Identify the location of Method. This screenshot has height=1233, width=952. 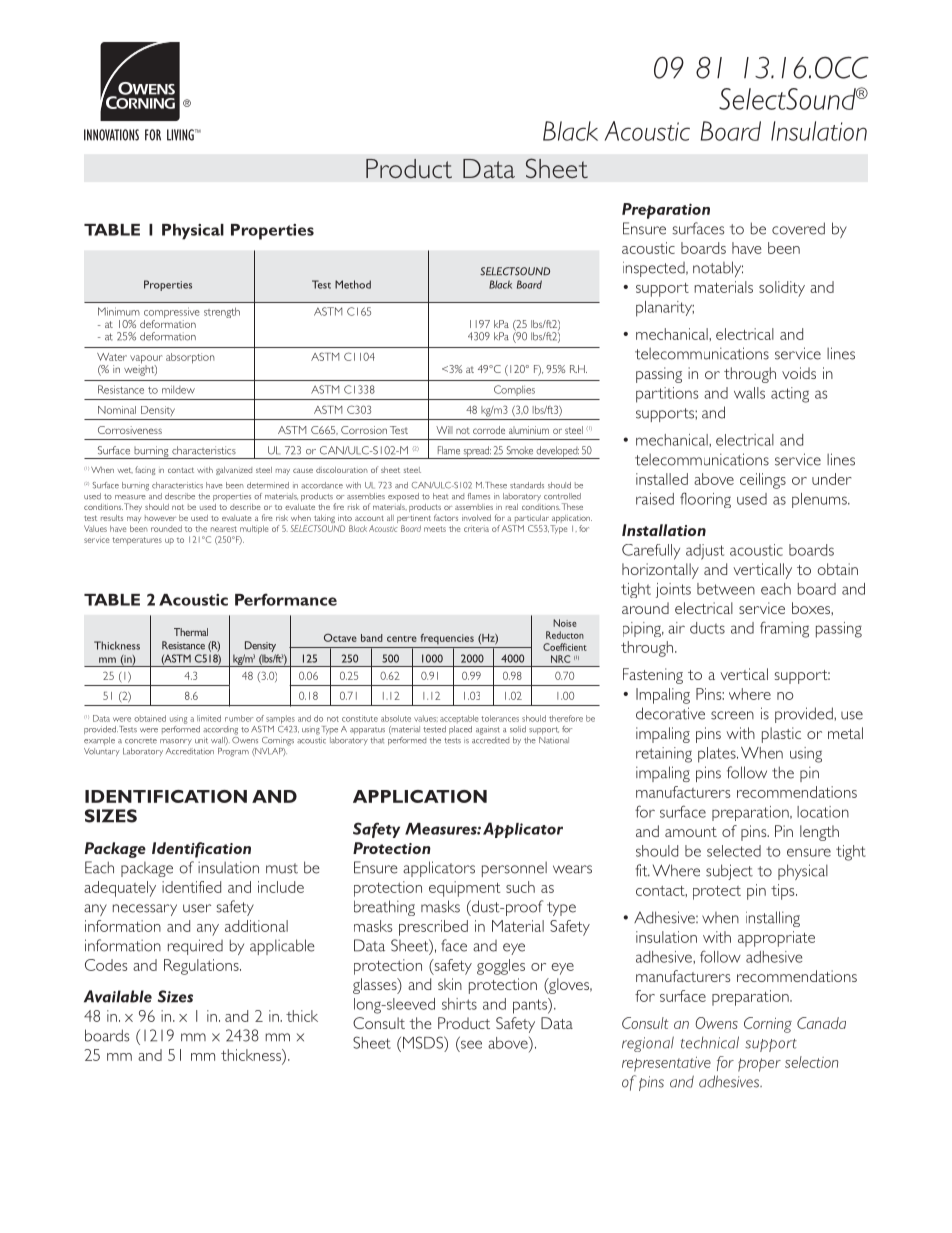
(353, 284).
